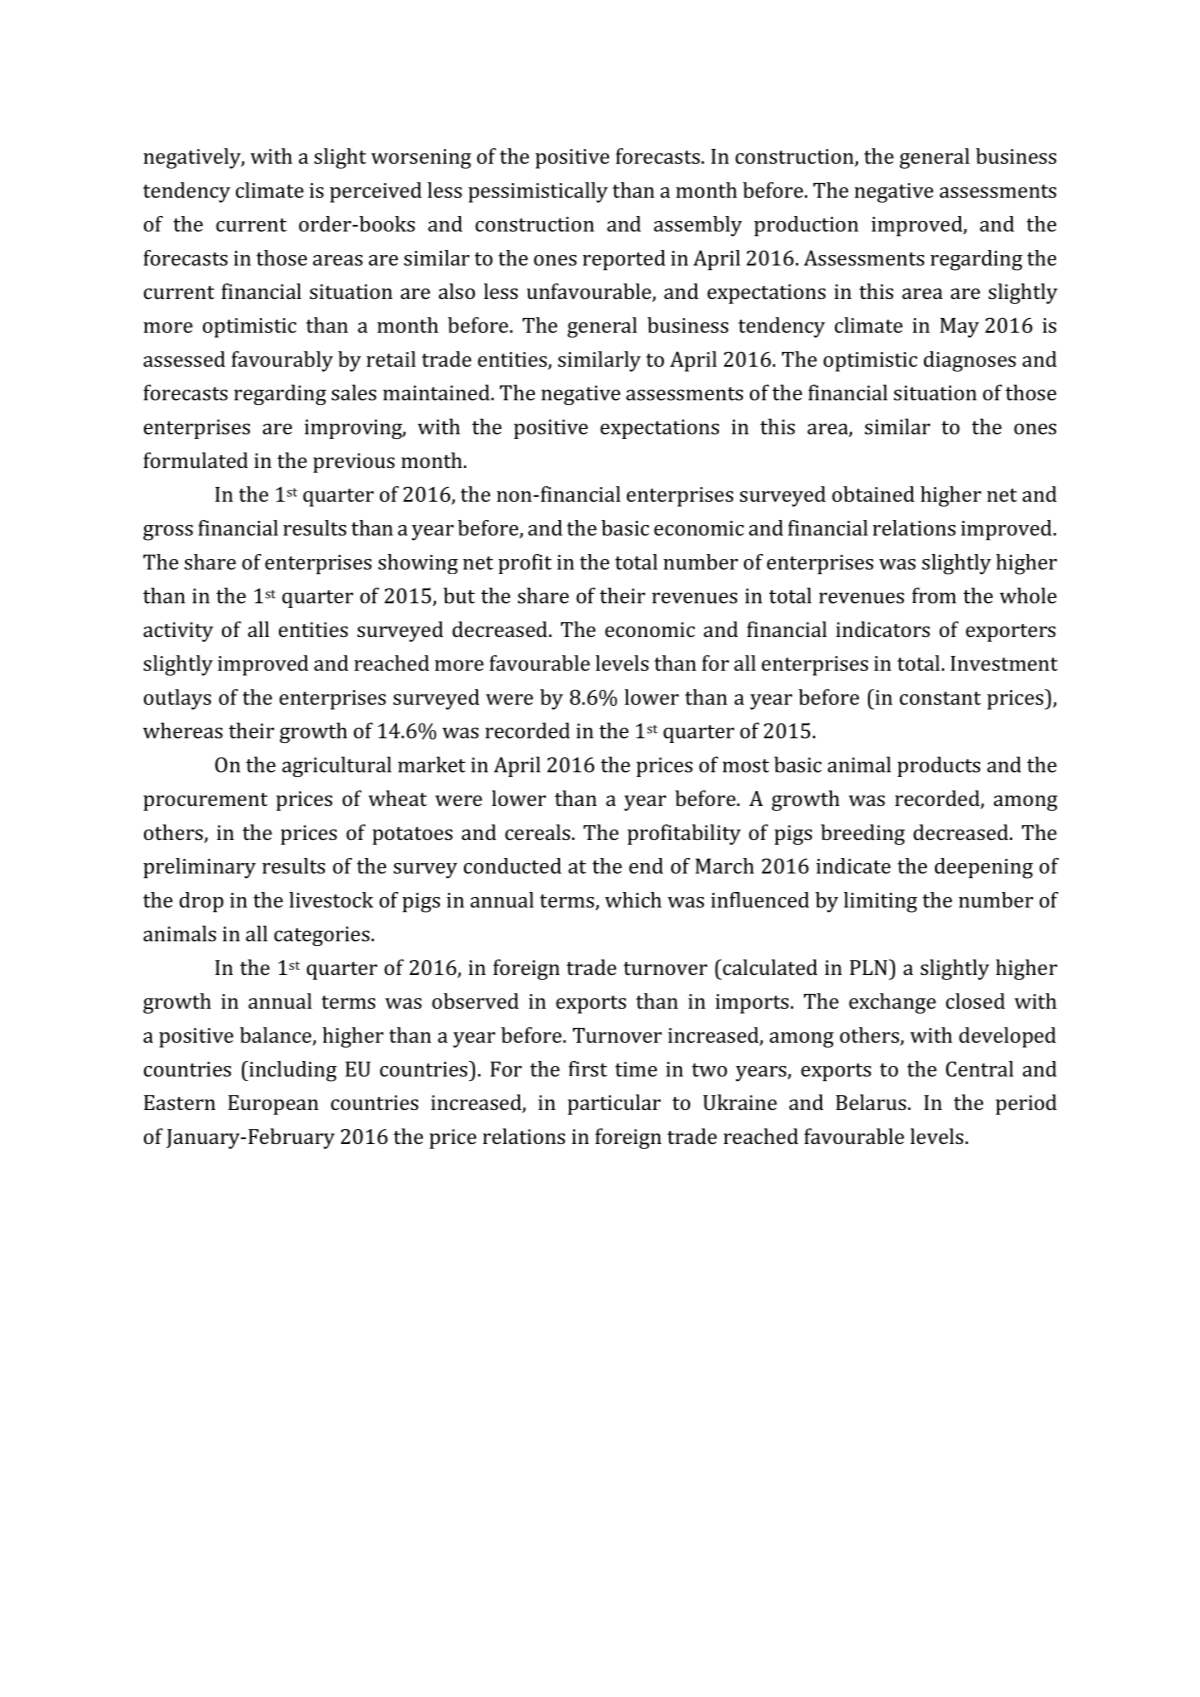 The image size is (1200, 1697). Describe the element at coordinates (437, 392) in the screenshot. I see `maintained` at that location.
